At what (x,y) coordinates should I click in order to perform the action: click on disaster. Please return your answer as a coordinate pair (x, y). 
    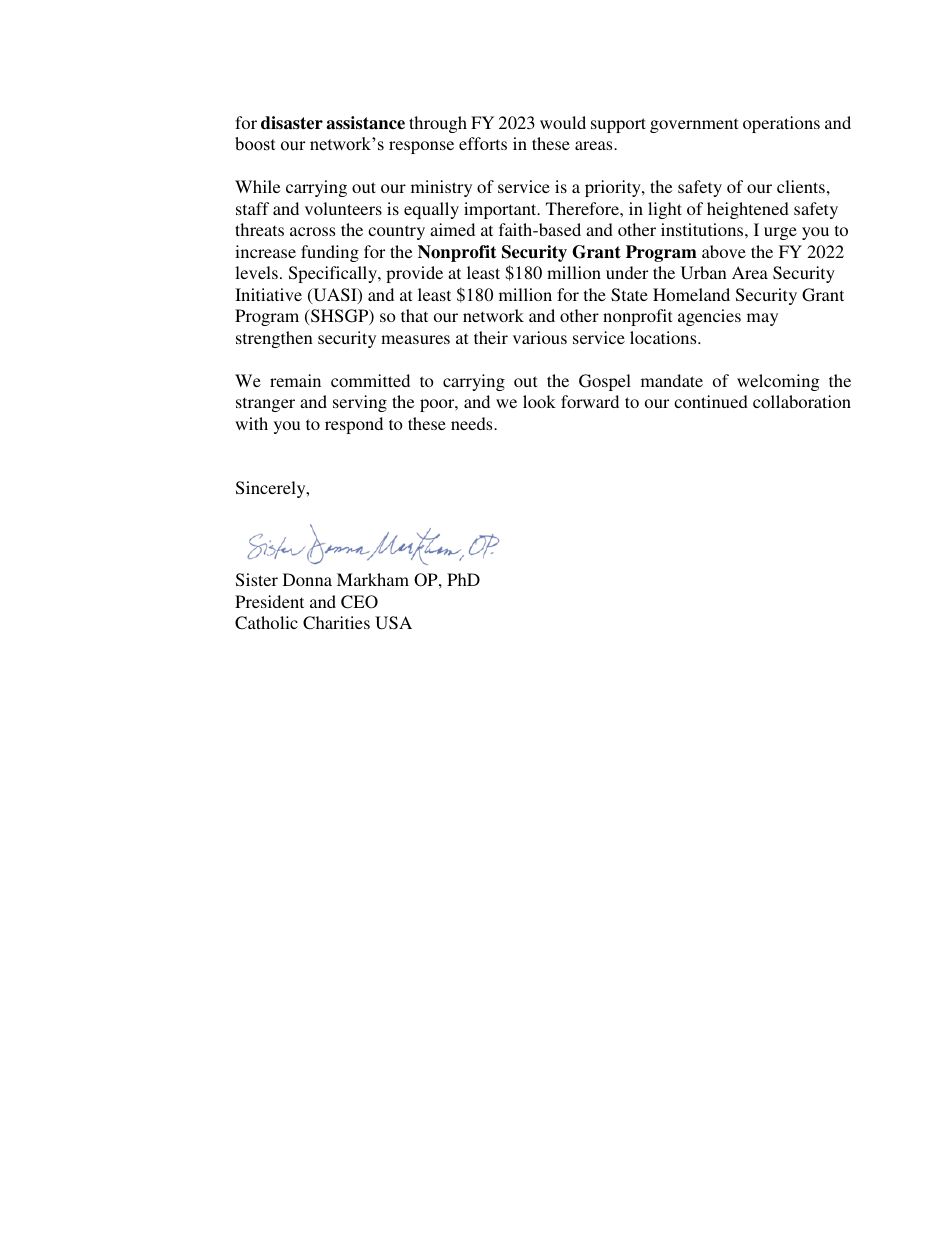
    Looking at the image, I should click on (292, 123).
